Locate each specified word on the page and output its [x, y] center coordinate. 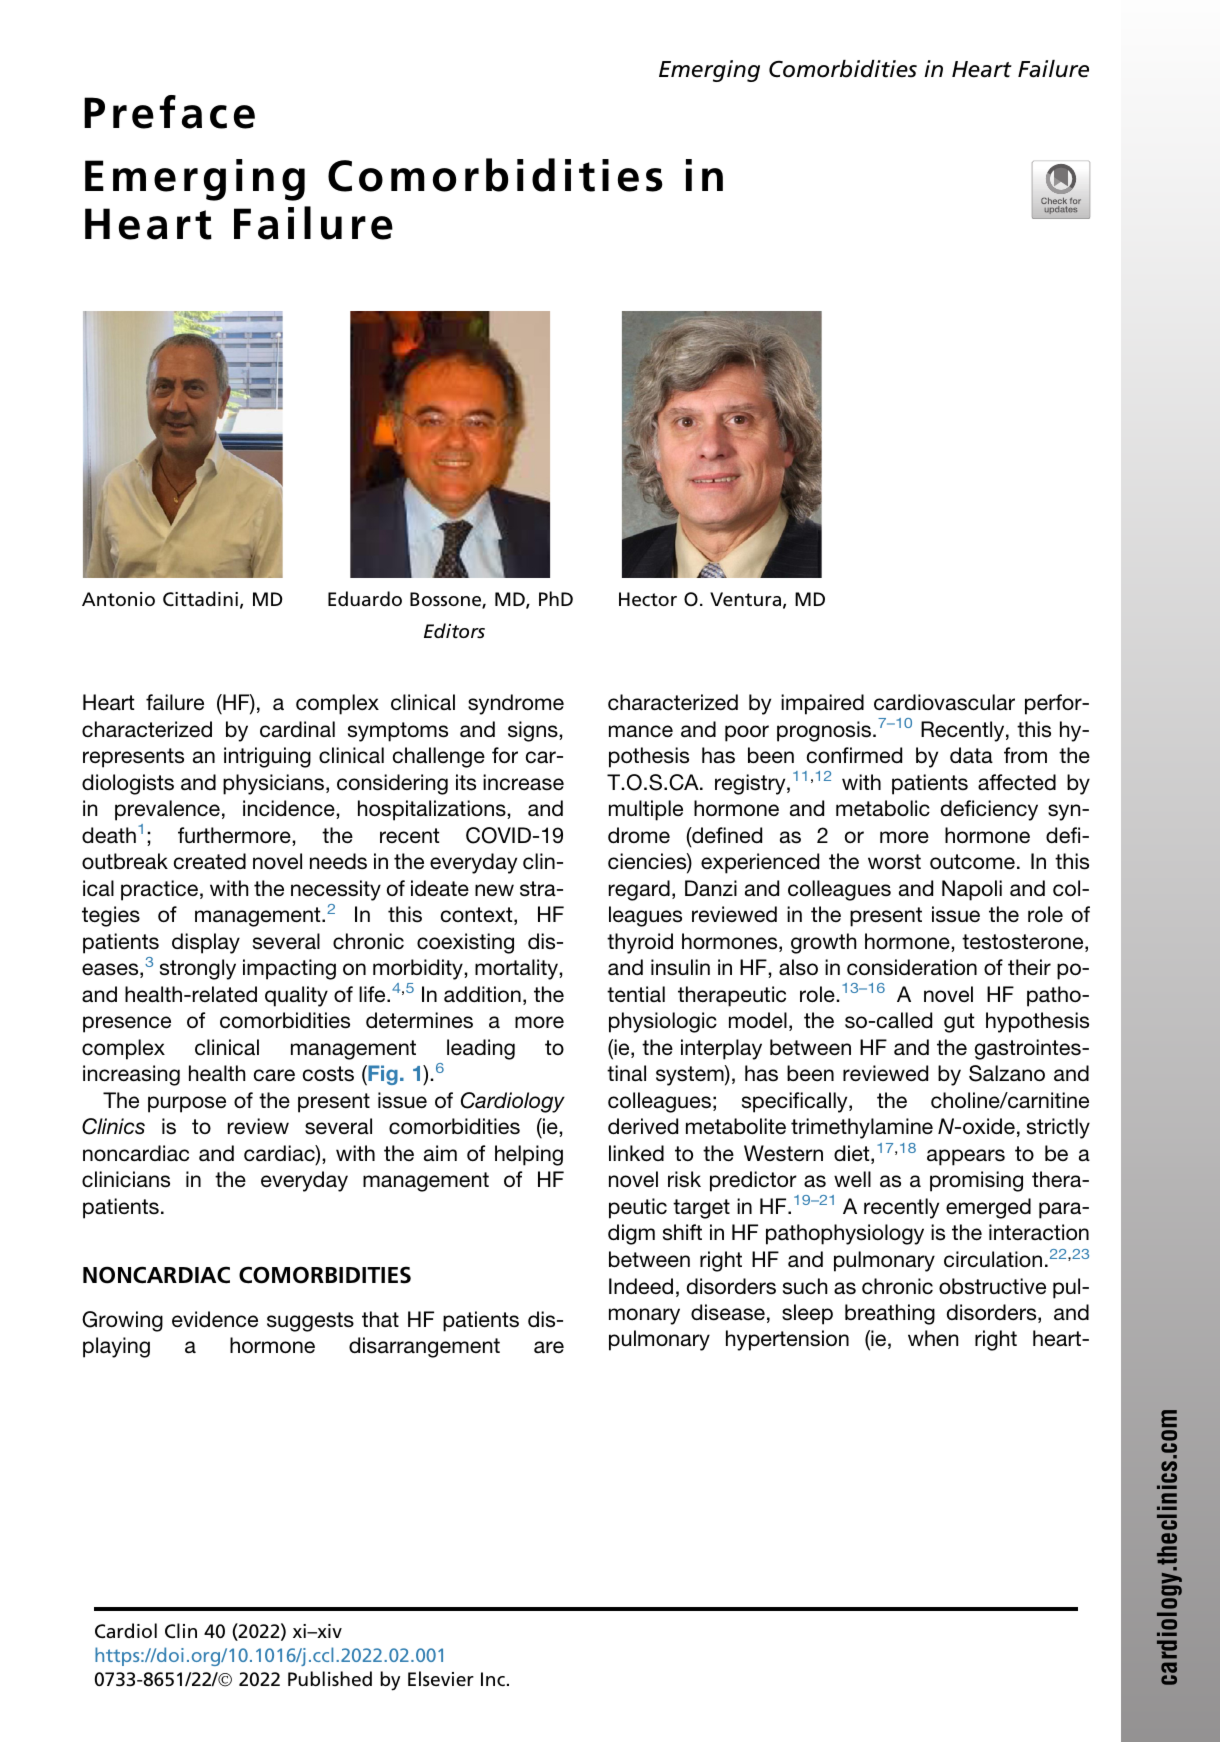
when [933, 1338]
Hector [648, 599]
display [206, 943]
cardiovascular [944, 702]
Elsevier [441, 1678]
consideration [912, 967]
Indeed [641, 1286]
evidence [215, 1319]
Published [330, 1678]
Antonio [118, 599]
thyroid [640, 943]
